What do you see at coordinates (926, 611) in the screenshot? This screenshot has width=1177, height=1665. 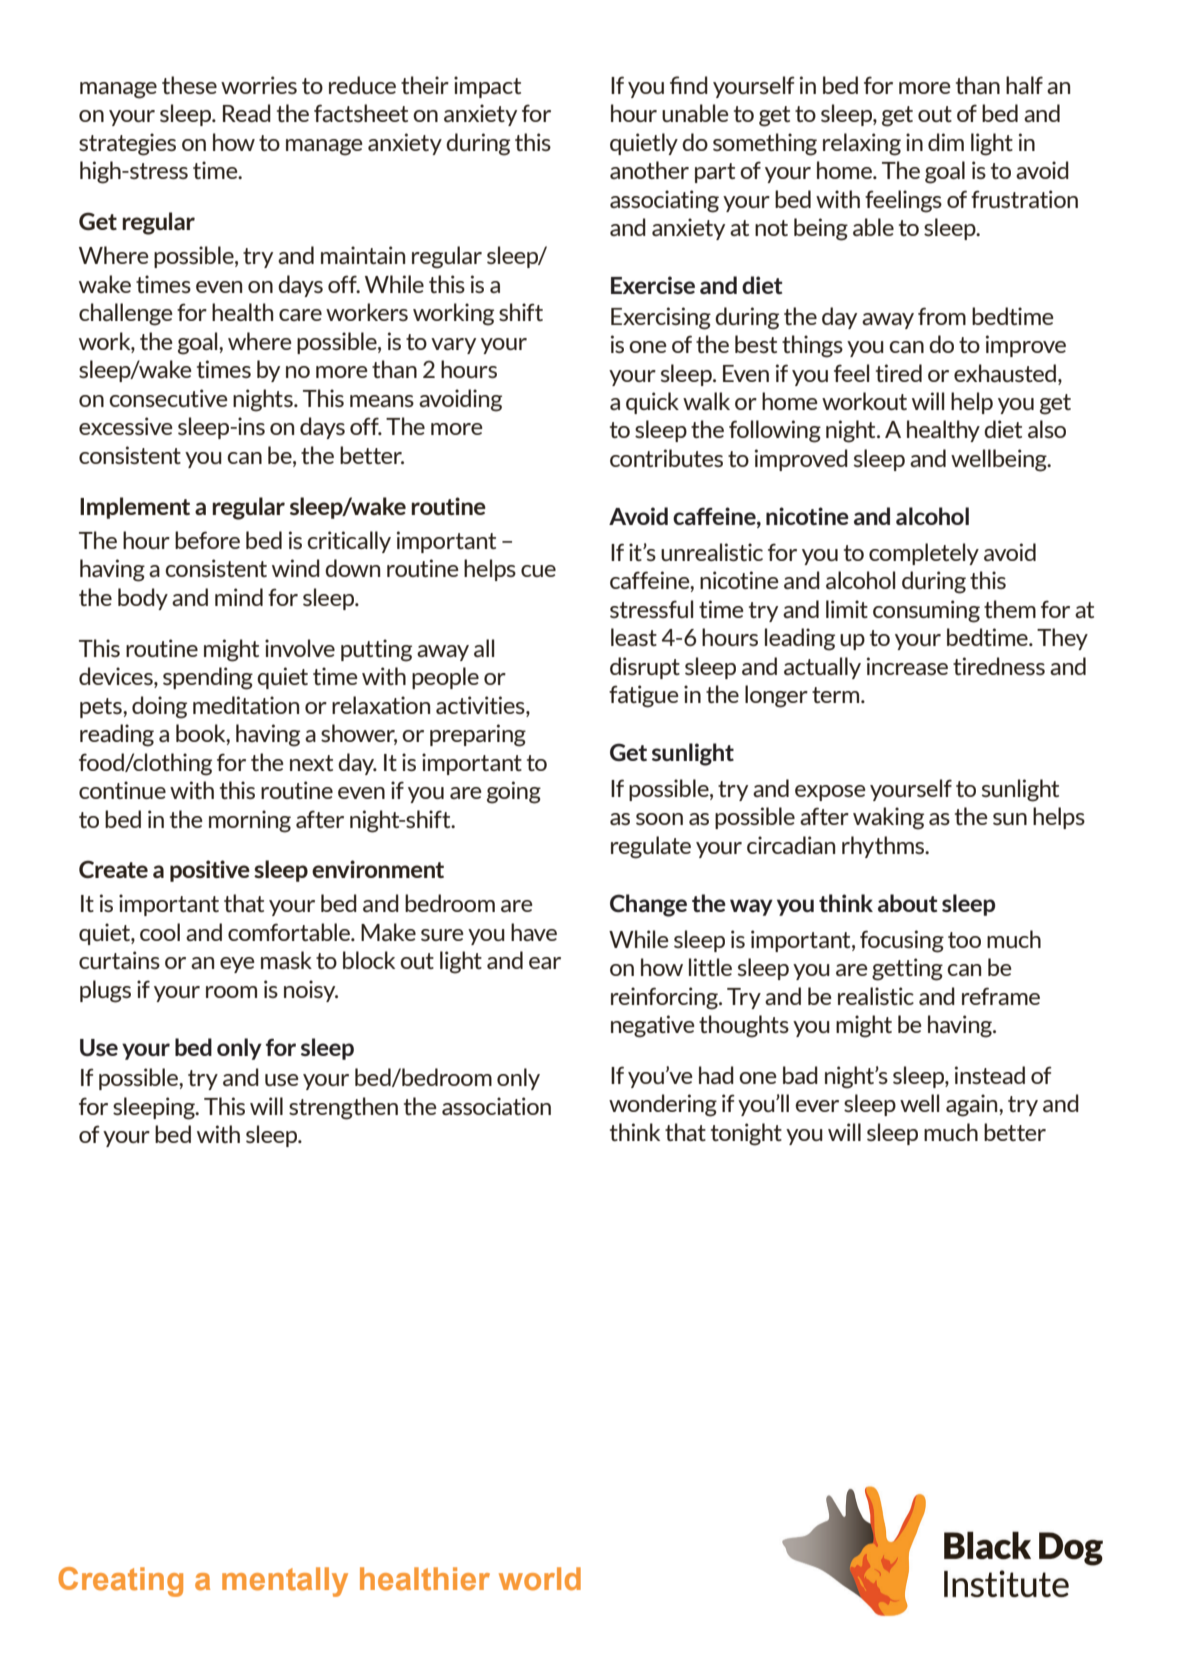 I see `consuming` at bounding box center [926, 611].
